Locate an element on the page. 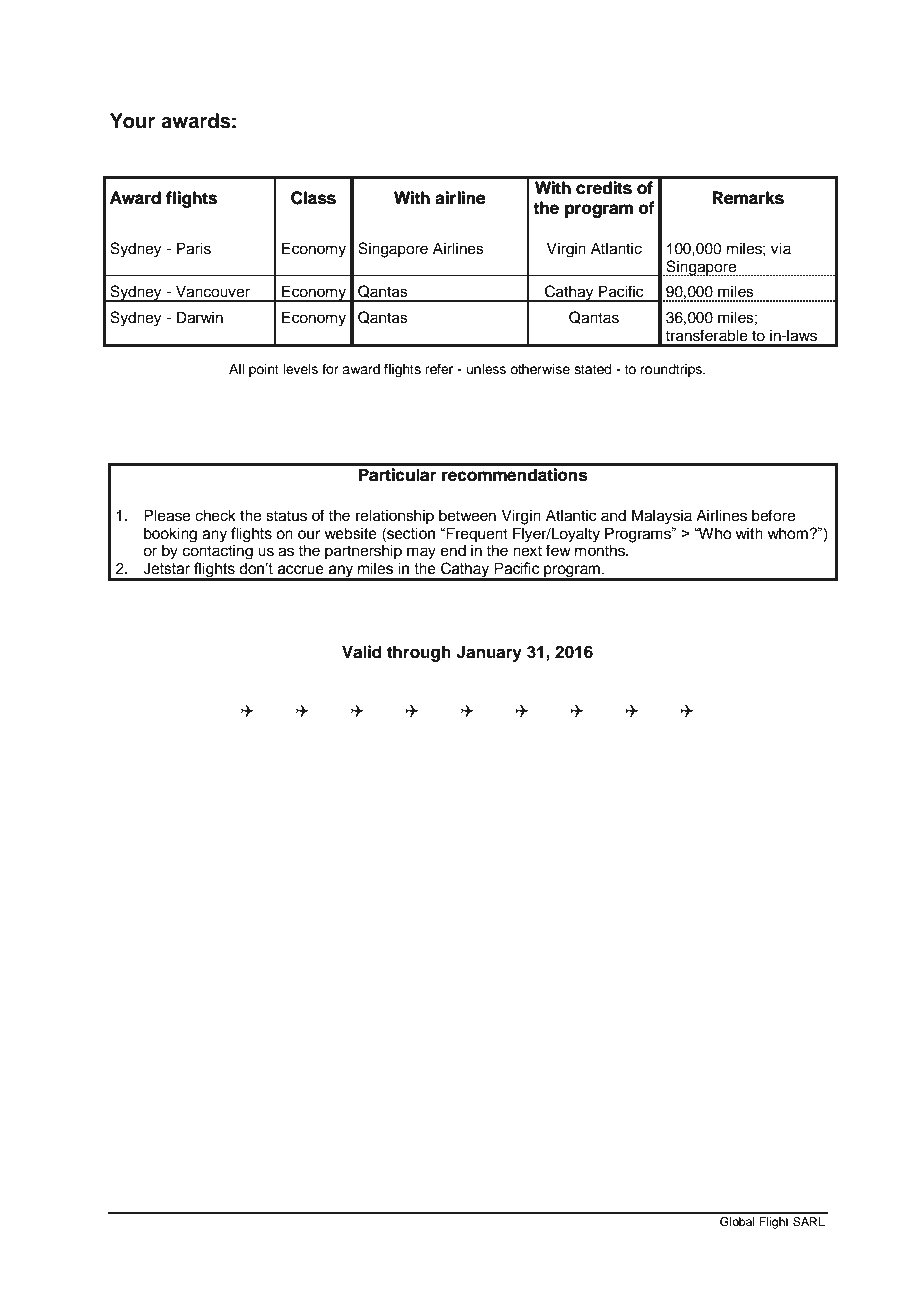 This page has height=1308, width=924. refer is located at coordinates (439, 369).
